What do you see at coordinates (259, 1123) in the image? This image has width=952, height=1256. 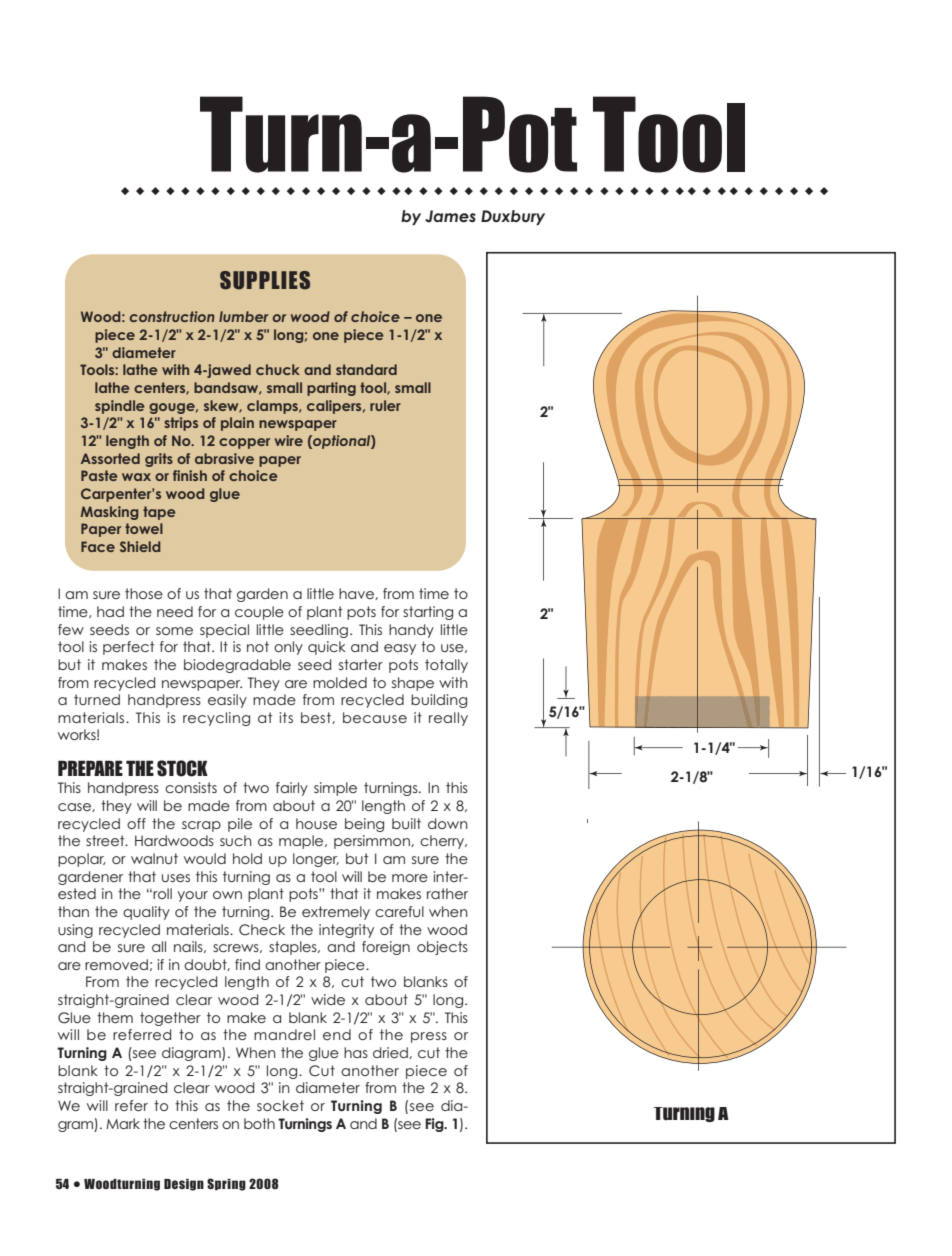 I see `both` at bounding box center [259, 1123].
